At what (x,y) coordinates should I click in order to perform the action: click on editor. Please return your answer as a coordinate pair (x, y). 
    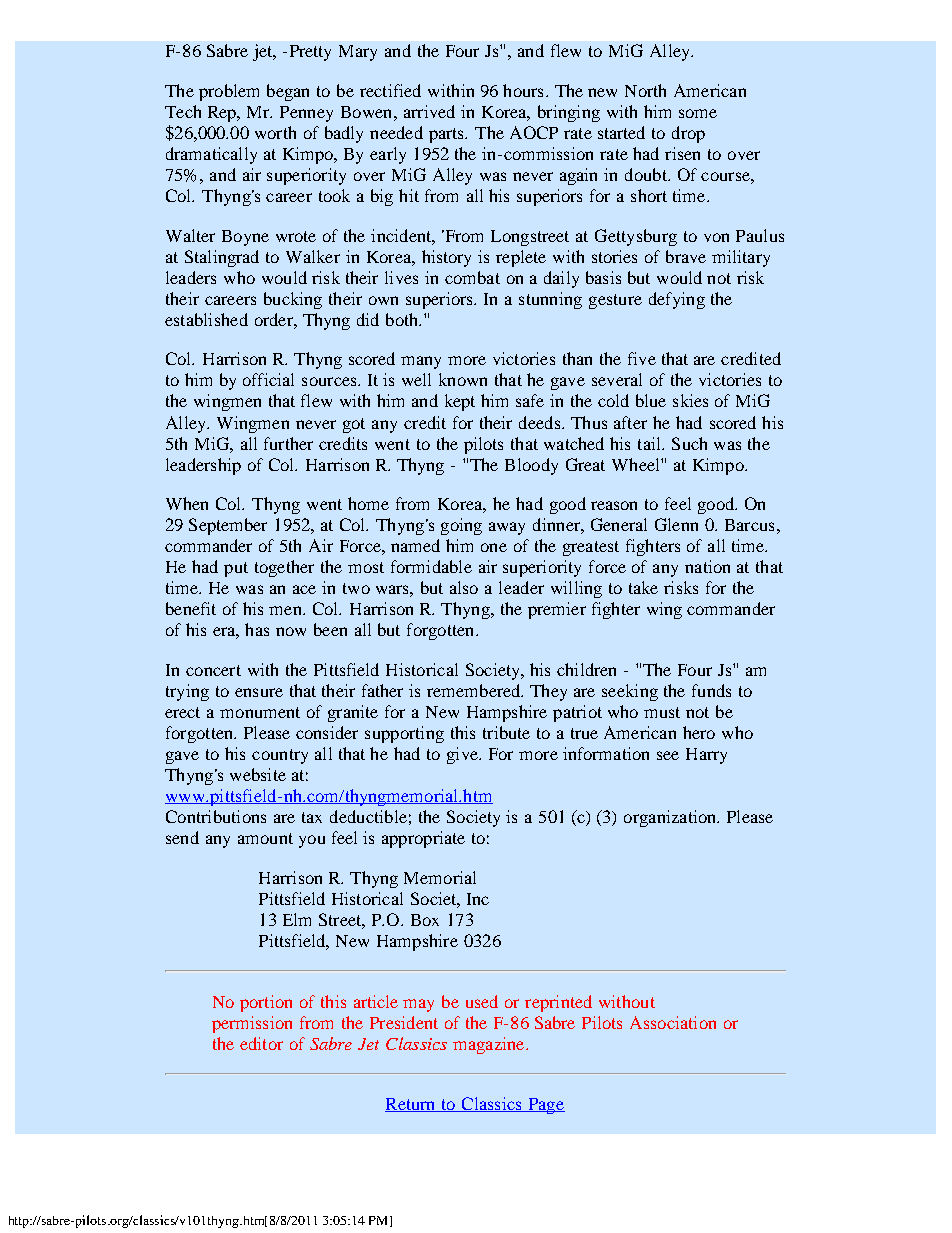
    Looking at the image, I should click on (261, 1043).
